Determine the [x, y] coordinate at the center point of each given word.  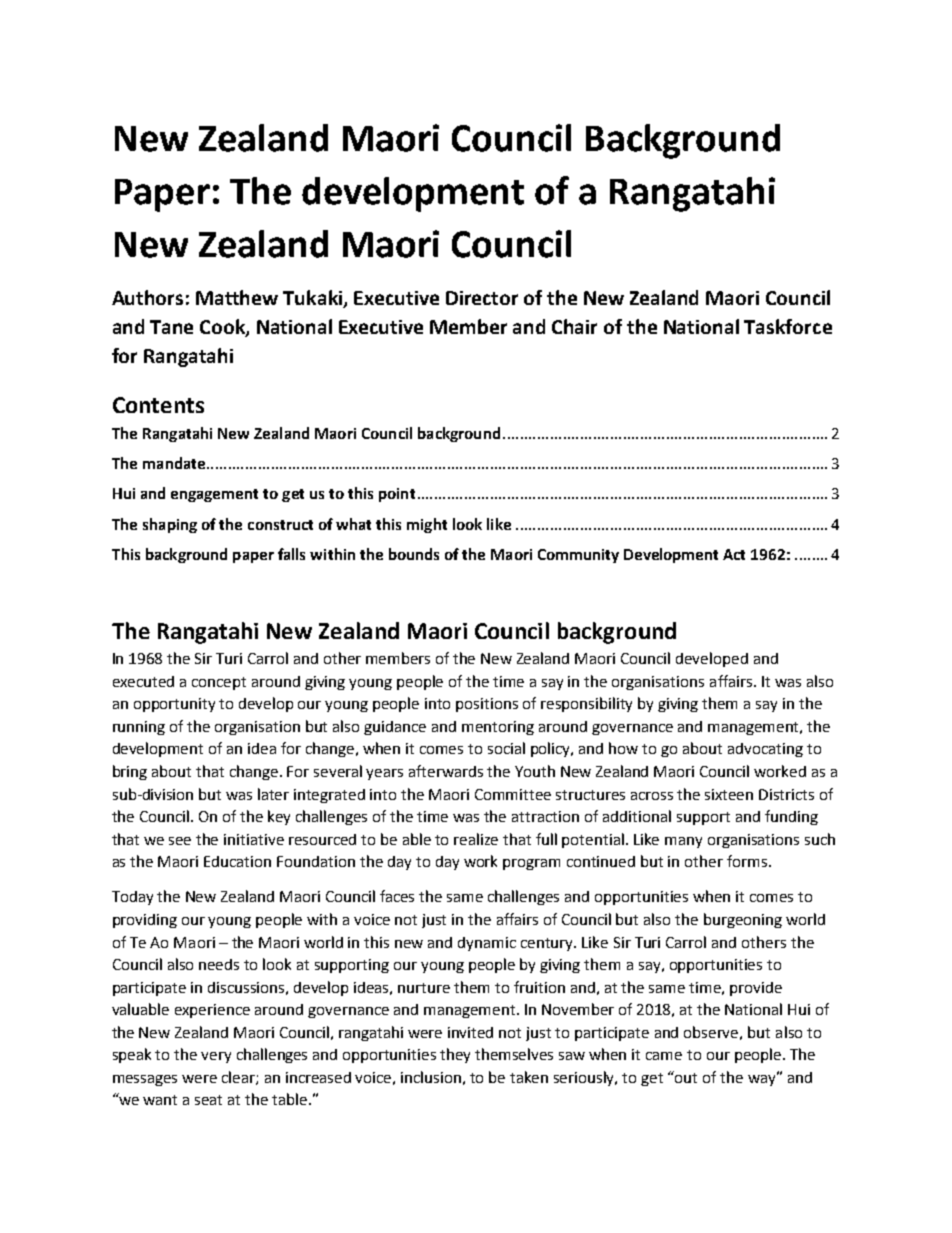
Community [578, 556]
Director [482, 298]
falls [291, 554]
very [216, 1057]
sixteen [729, 794]
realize [476, 839]
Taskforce [788, 326]
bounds [414, 554]
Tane [171, 327]
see [180, 841]
